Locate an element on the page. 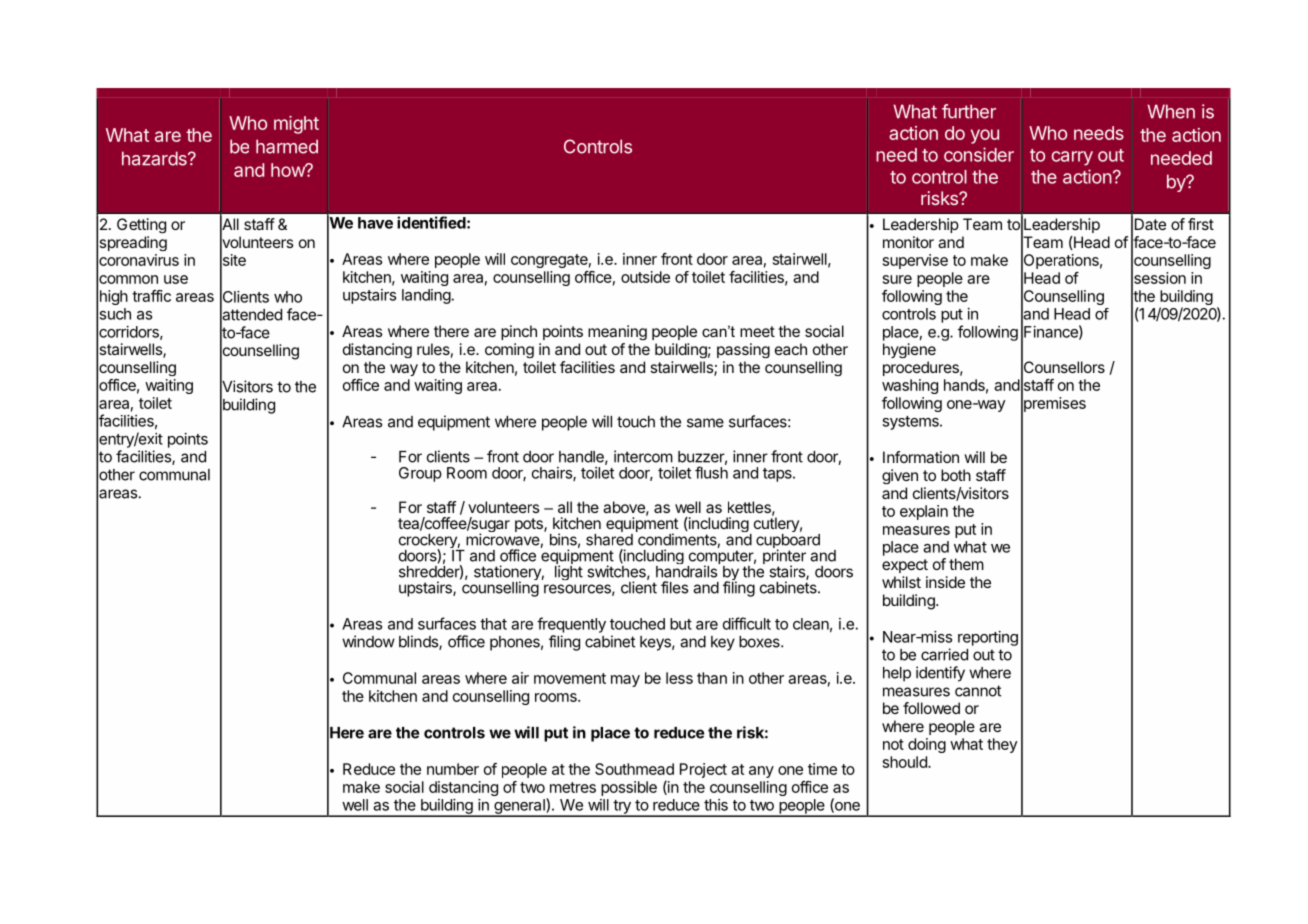 This document has height=924, width=1308. further is located at coordinates (969, 111).
